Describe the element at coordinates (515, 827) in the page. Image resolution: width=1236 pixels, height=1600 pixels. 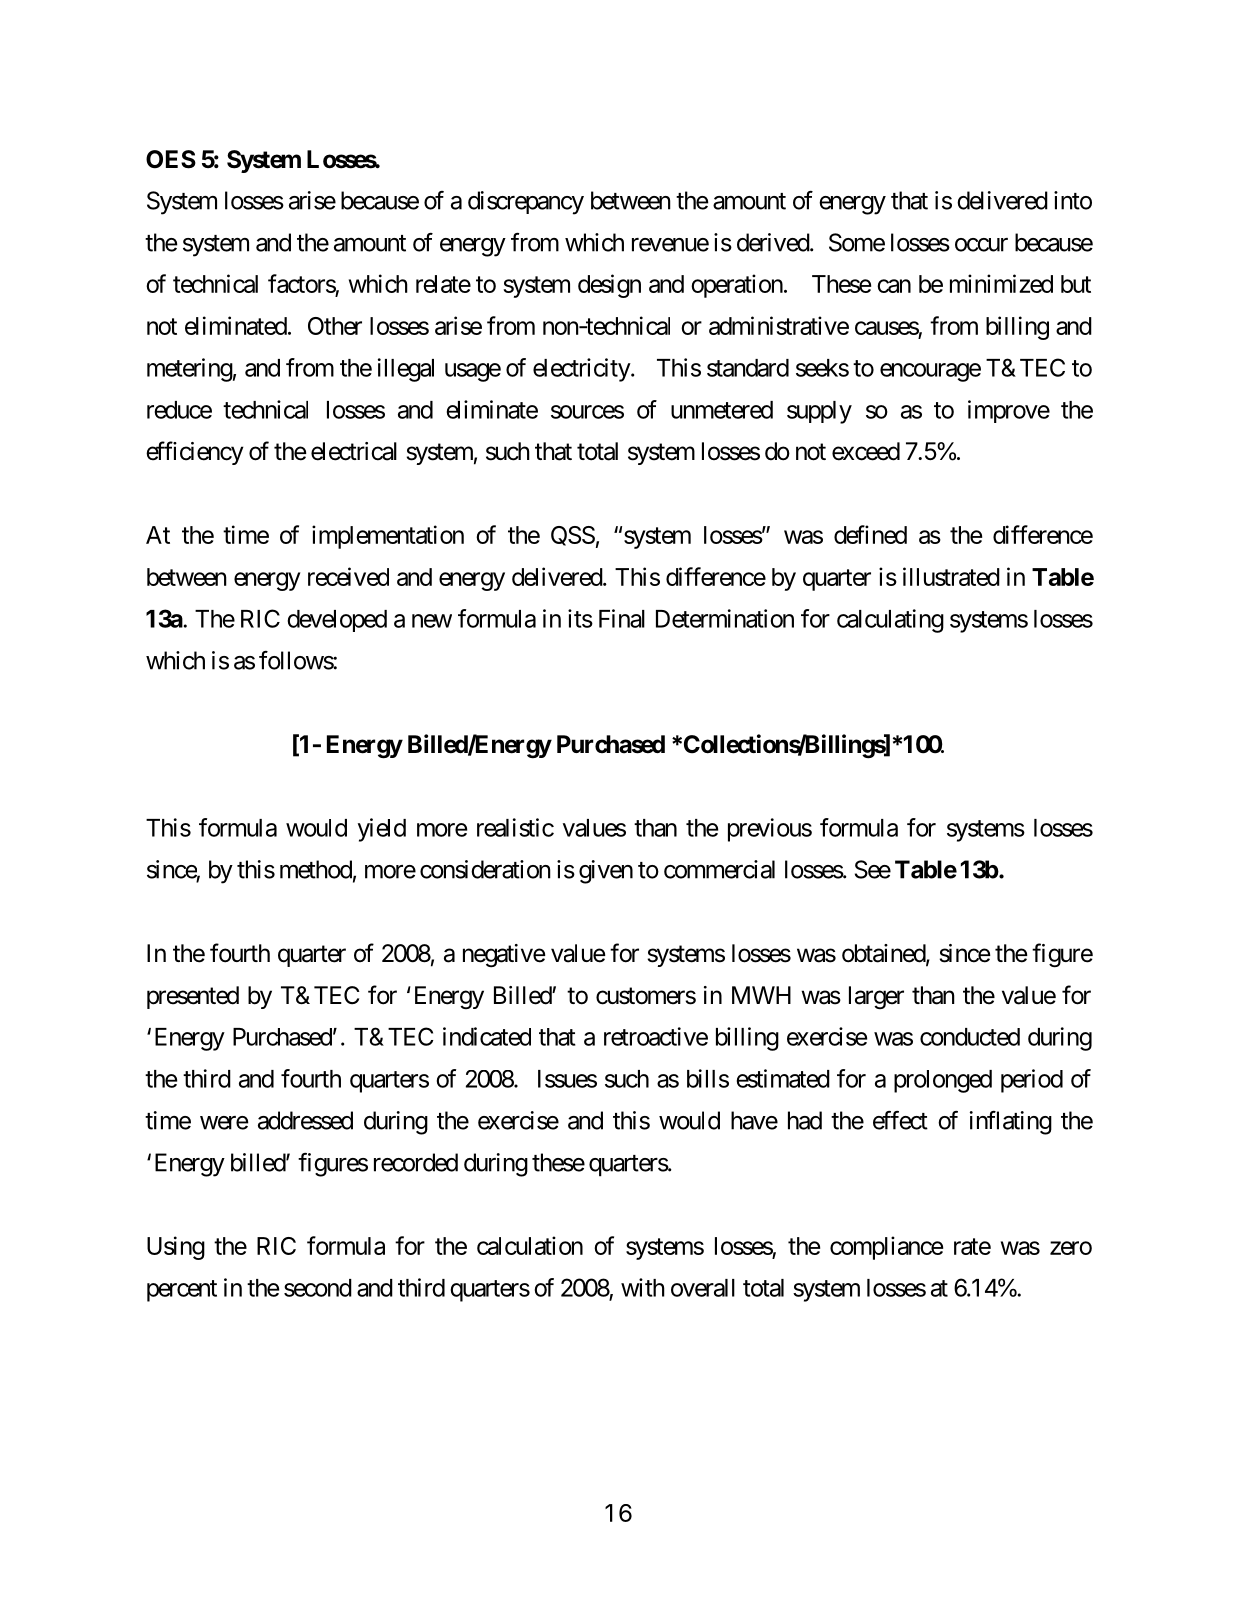
I see `realistic` at that location.
